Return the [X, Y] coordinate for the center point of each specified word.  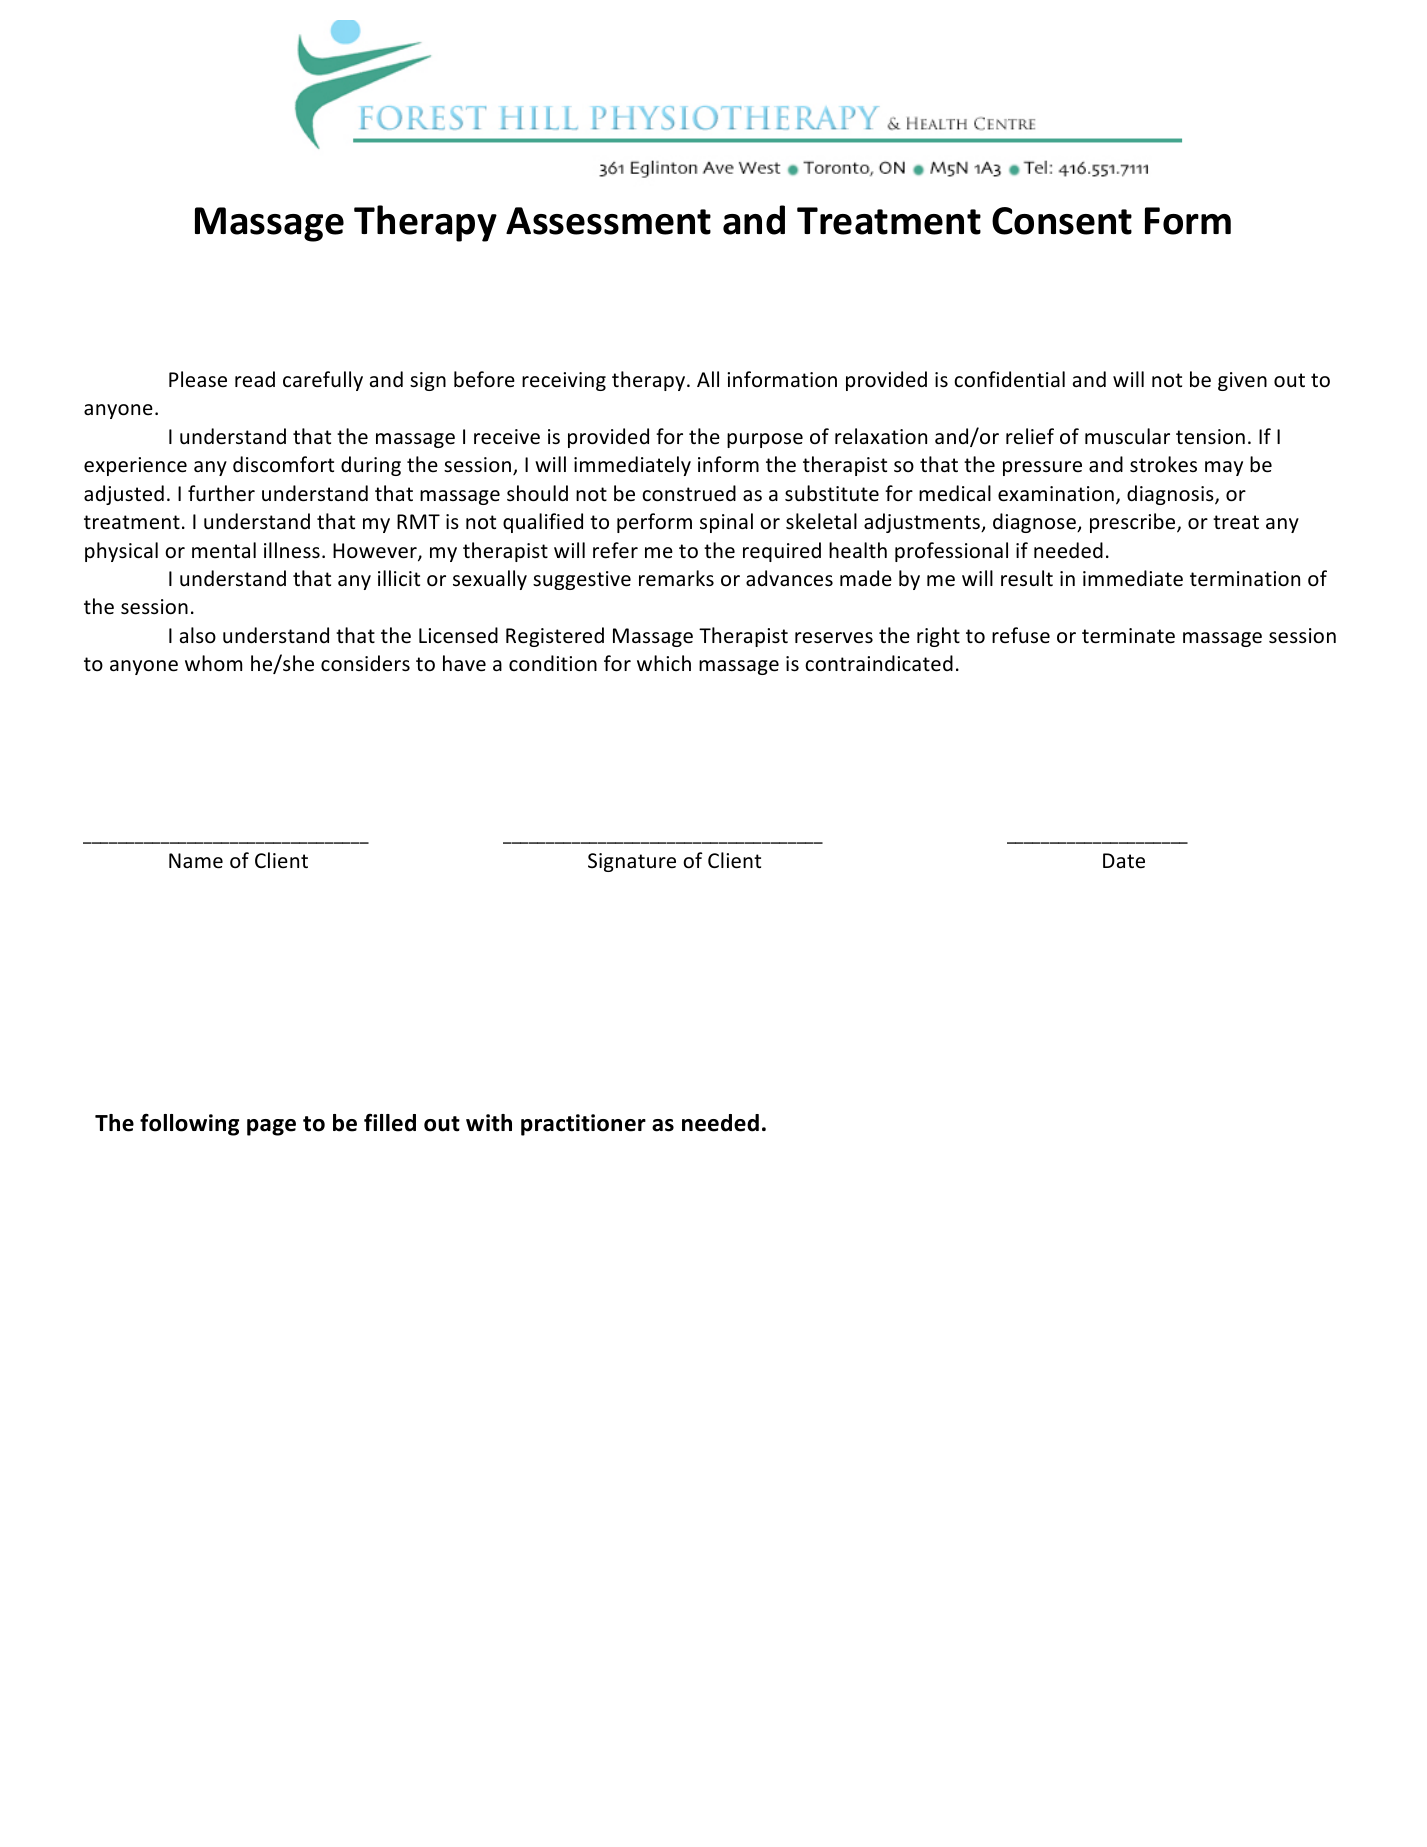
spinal [726, 523]
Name [196, 861]
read [255, 379]
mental [224, 550]
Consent [1062, 221]
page [271, 1127]
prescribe [1134, 523]
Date [1124, 861]
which [664, 663]
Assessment [608, 221]
